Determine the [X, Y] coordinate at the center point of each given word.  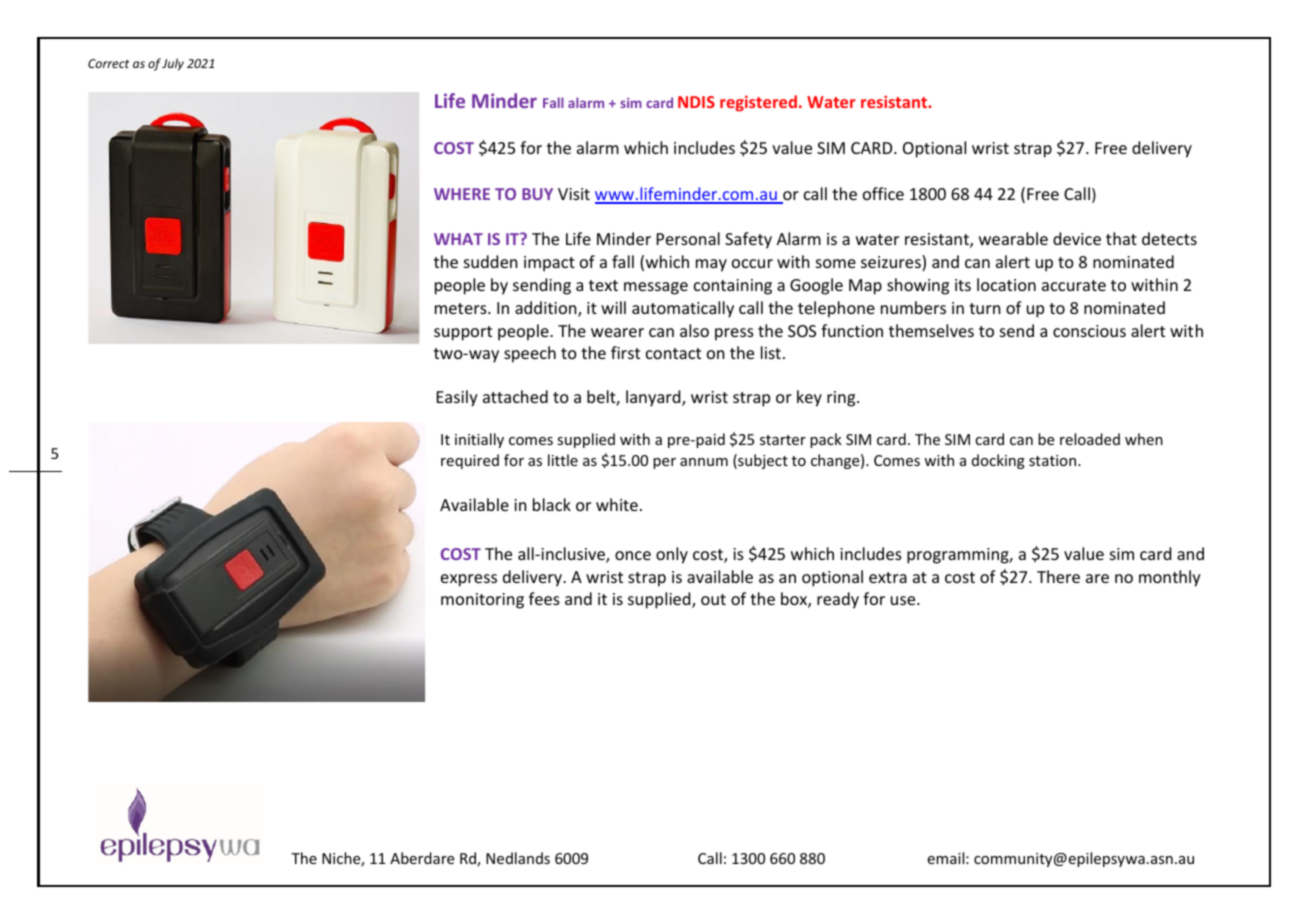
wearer [617, 332]
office [883, 193]
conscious [1089, 331]
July [173, 64]
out [713, 599]
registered [758, 103]
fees [544, 598]
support [463, 333]
